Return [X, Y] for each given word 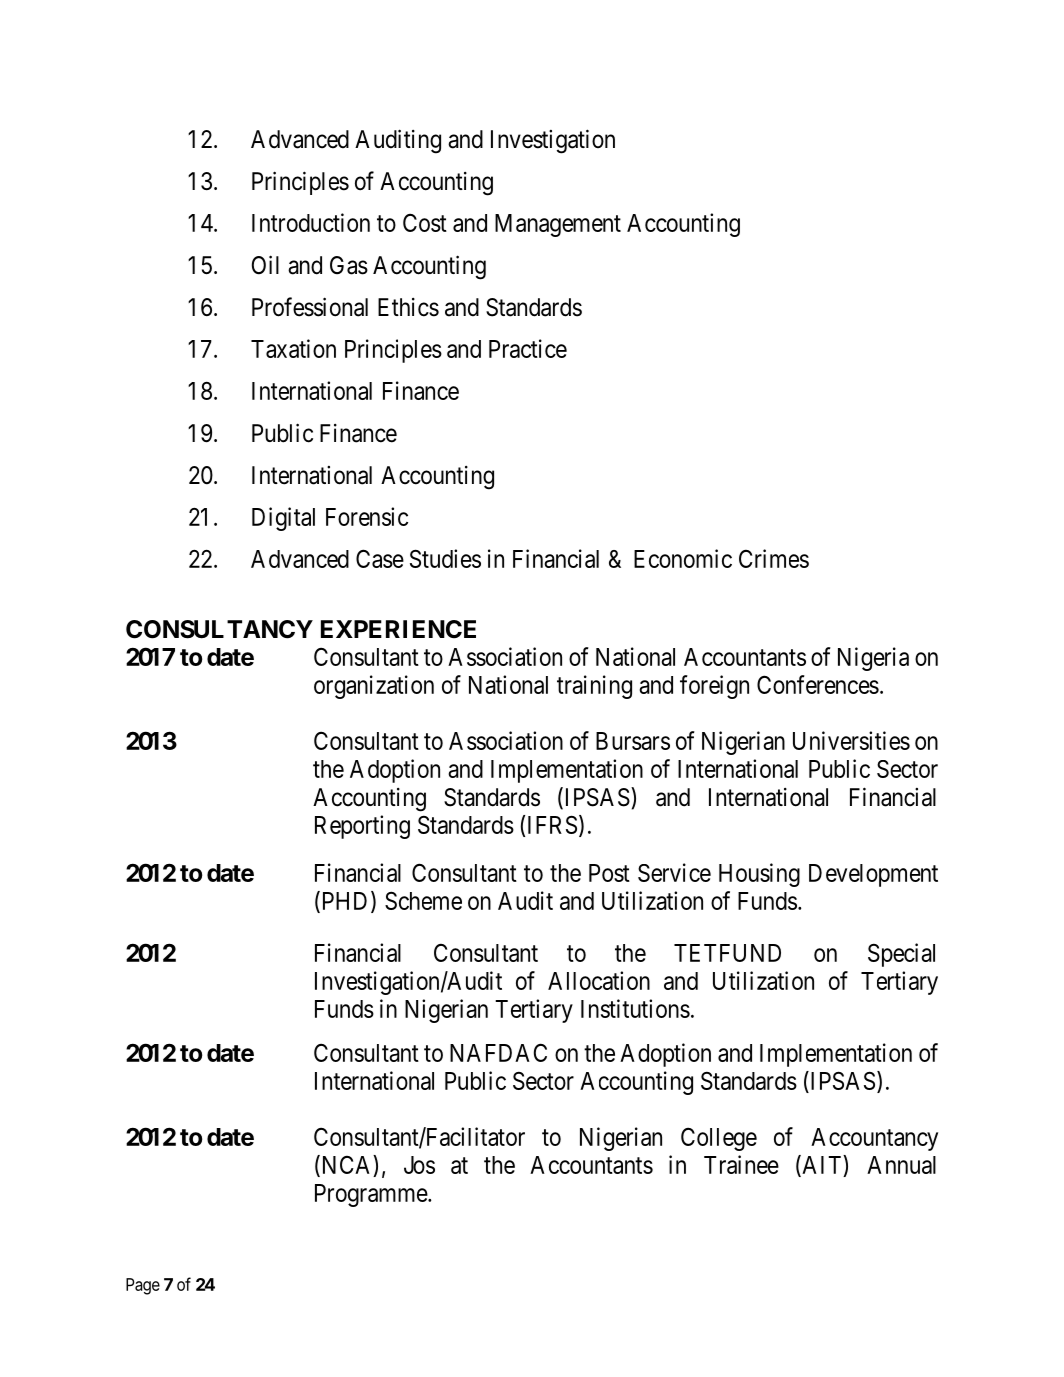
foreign [714, 687]
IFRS [552, 824]
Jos [419, 1165]
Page [143, 1286]
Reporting [362, 827]
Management [558, 225]
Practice [528, 348]
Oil [265, 265]
